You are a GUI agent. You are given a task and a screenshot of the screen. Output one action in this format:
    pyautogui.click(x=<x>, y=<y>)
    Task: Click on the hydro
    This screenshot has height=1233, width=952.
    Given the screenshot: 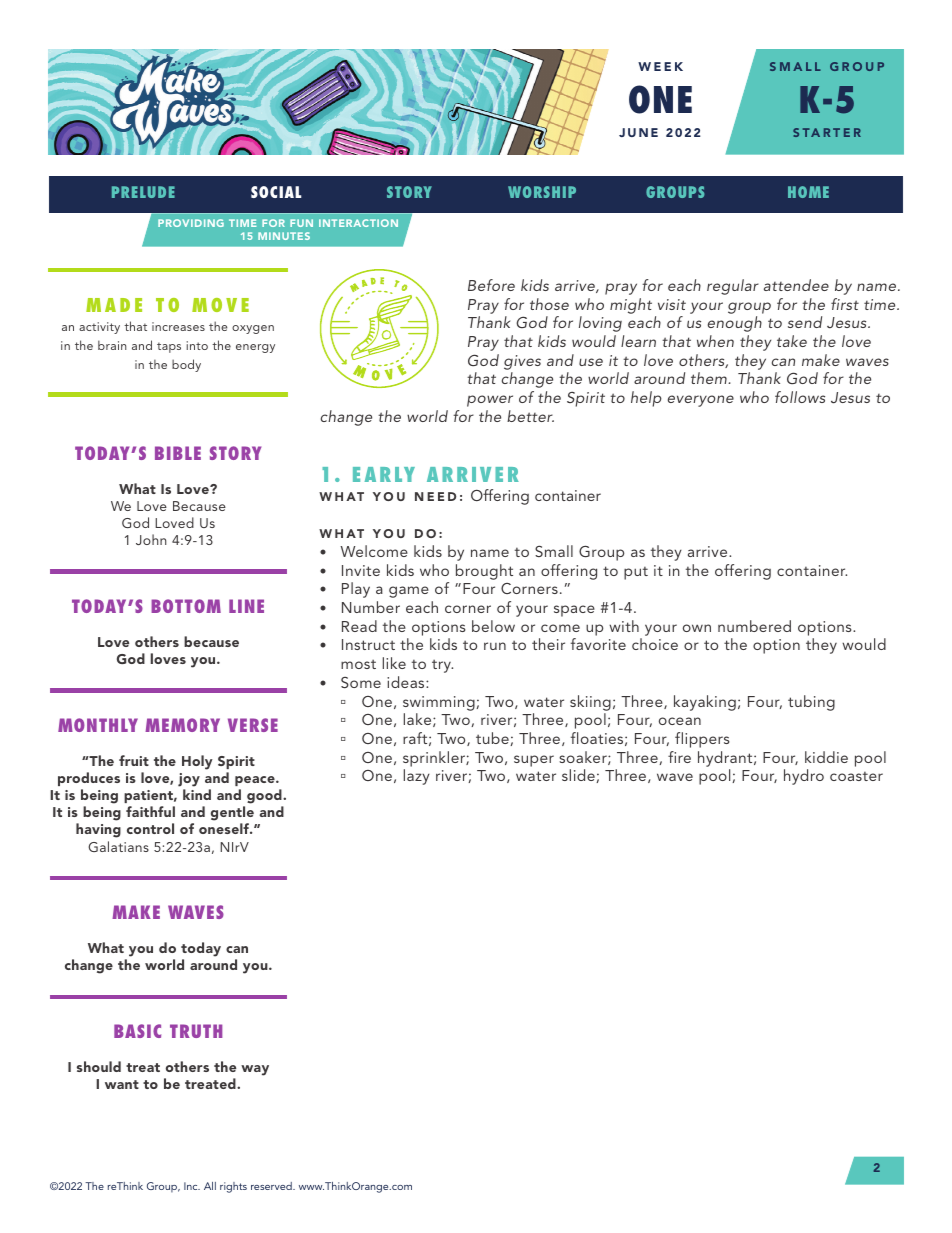 What is the action you would take?
    pyautogui.click(x=804, y=777)
